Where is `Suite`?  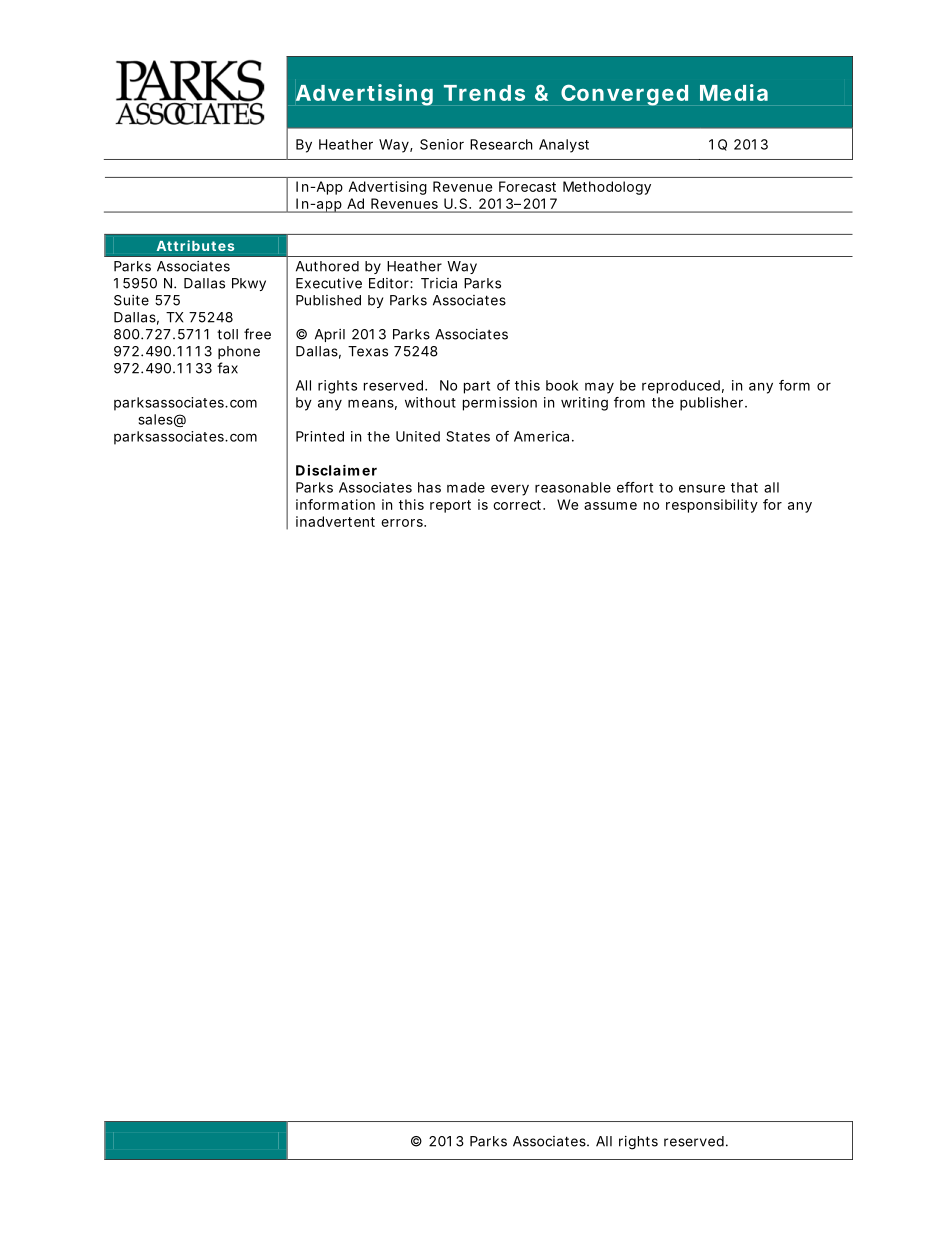
Suite is located at coordinates (131, 300).
